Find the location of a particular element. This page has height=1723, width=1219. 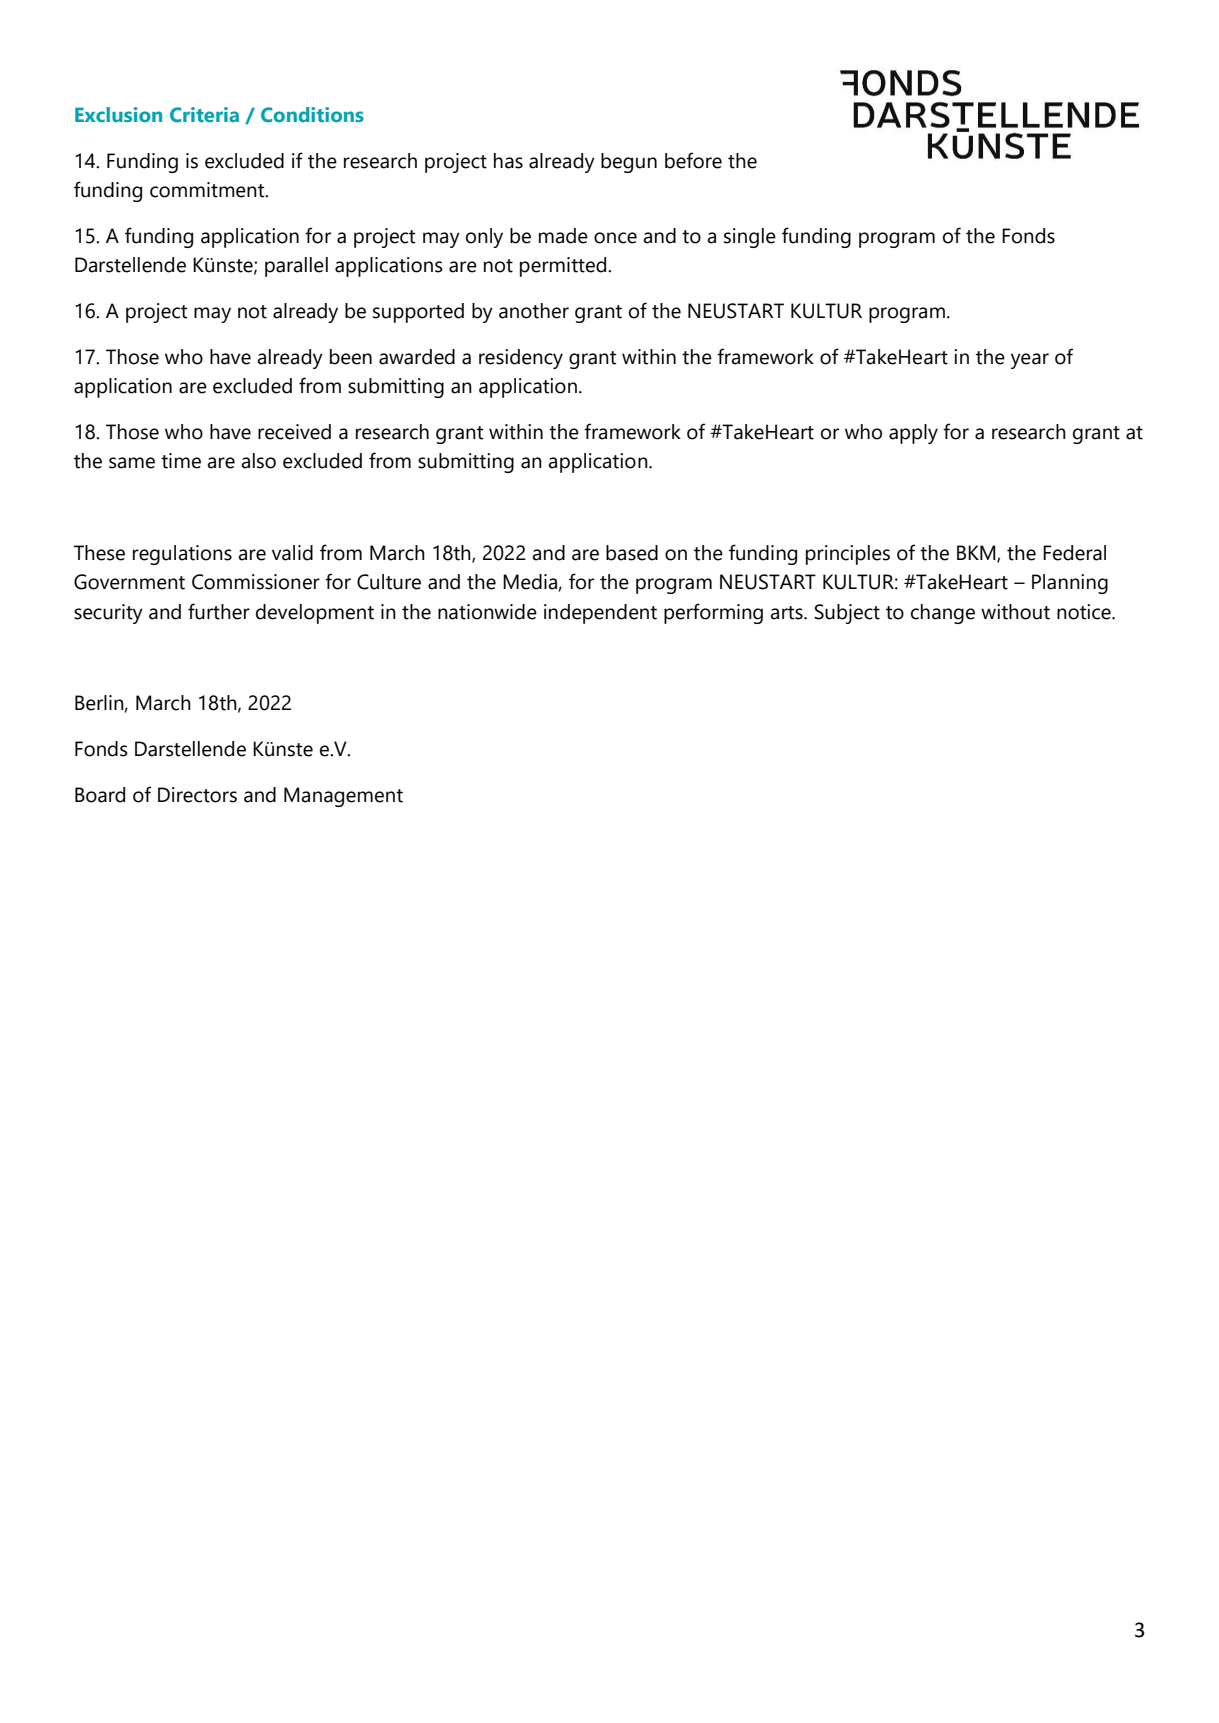

Management is located at coordinates (343, 797).
